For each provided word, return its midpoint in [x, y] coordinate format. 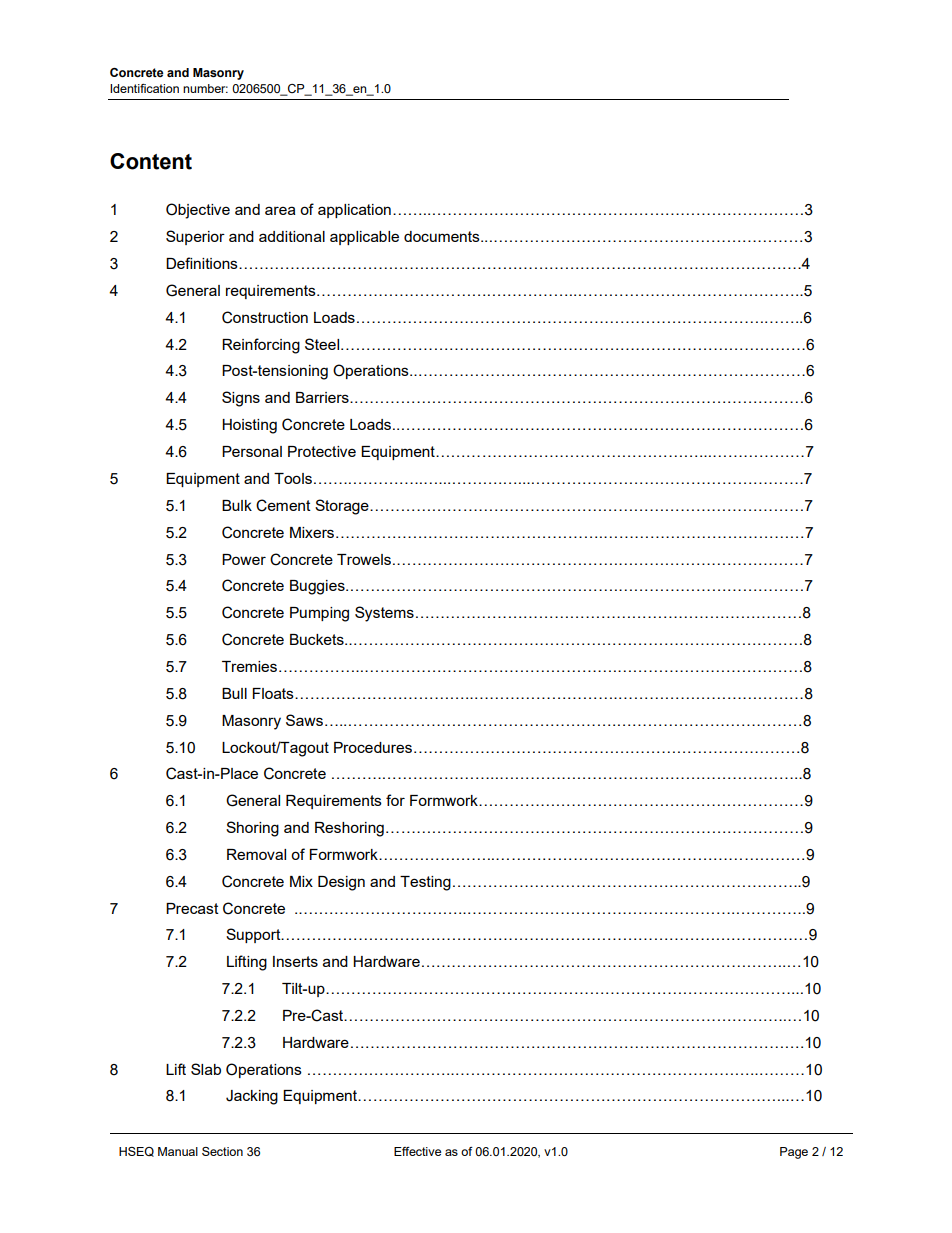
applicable [364, 238]
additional [292, 236]
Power [244, 559]
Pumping [319, 614]
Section [222, 1151]
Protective [322, 451]
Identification [144, 88]
